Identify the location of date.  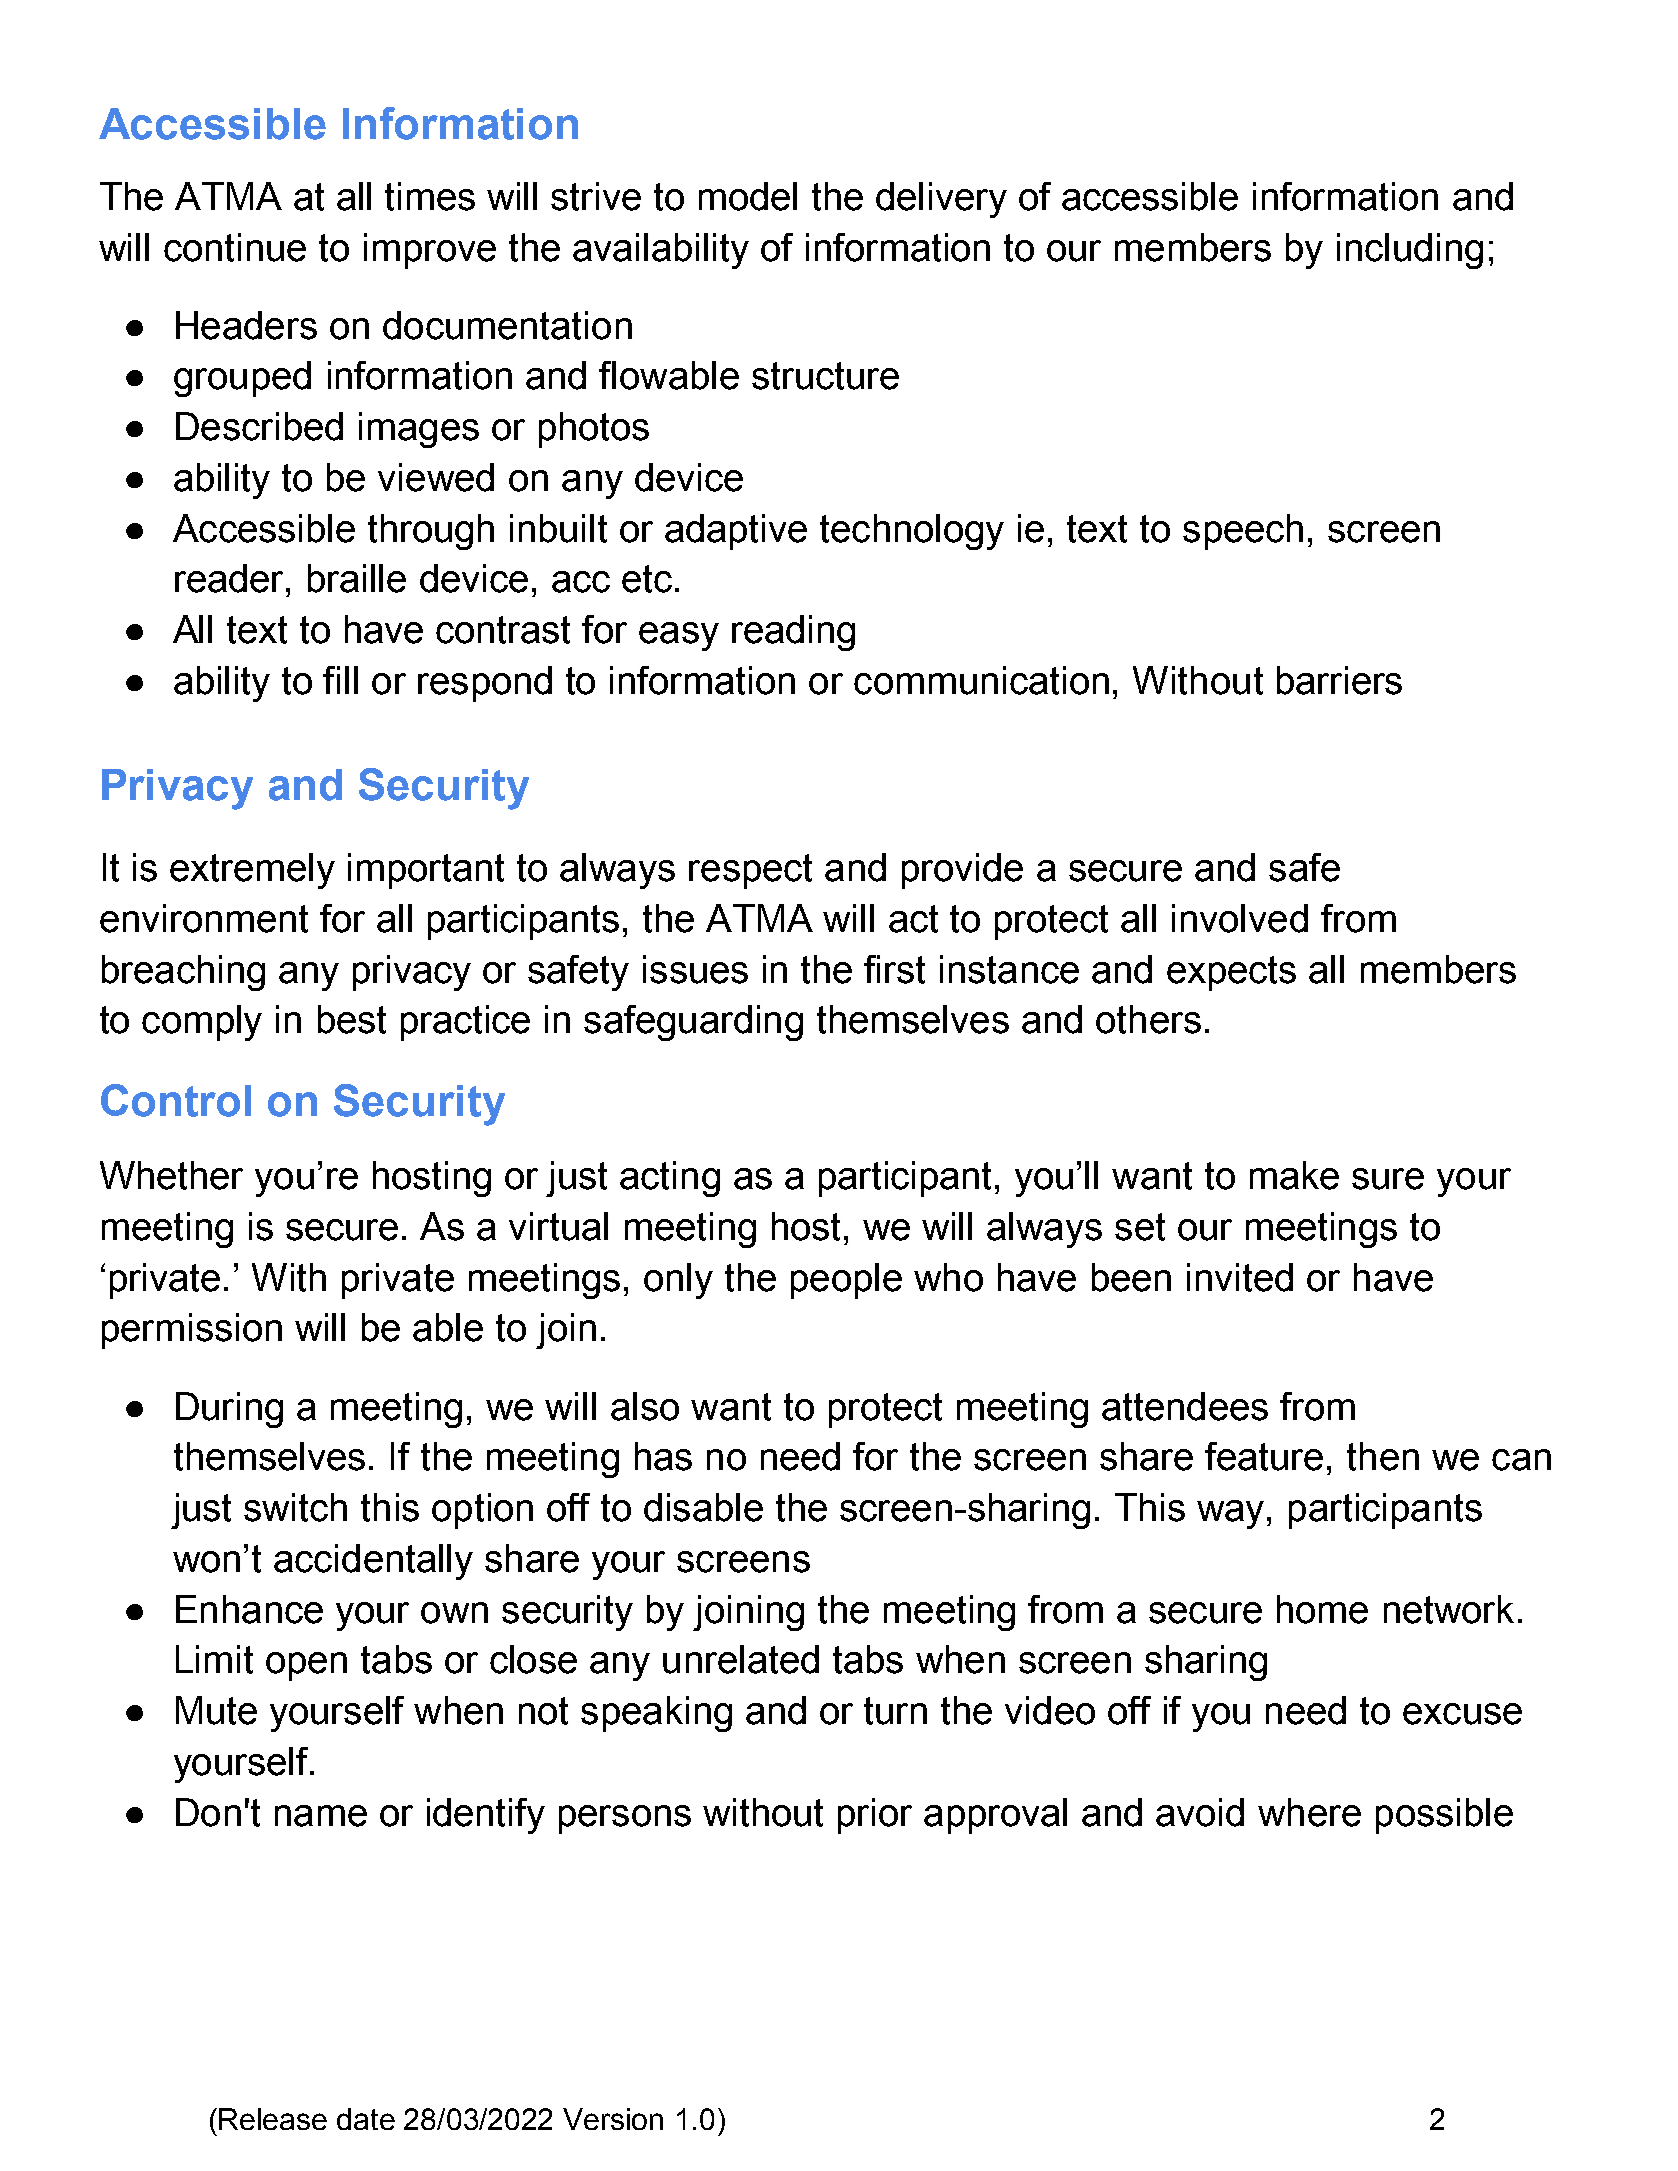
(366, 2119).
